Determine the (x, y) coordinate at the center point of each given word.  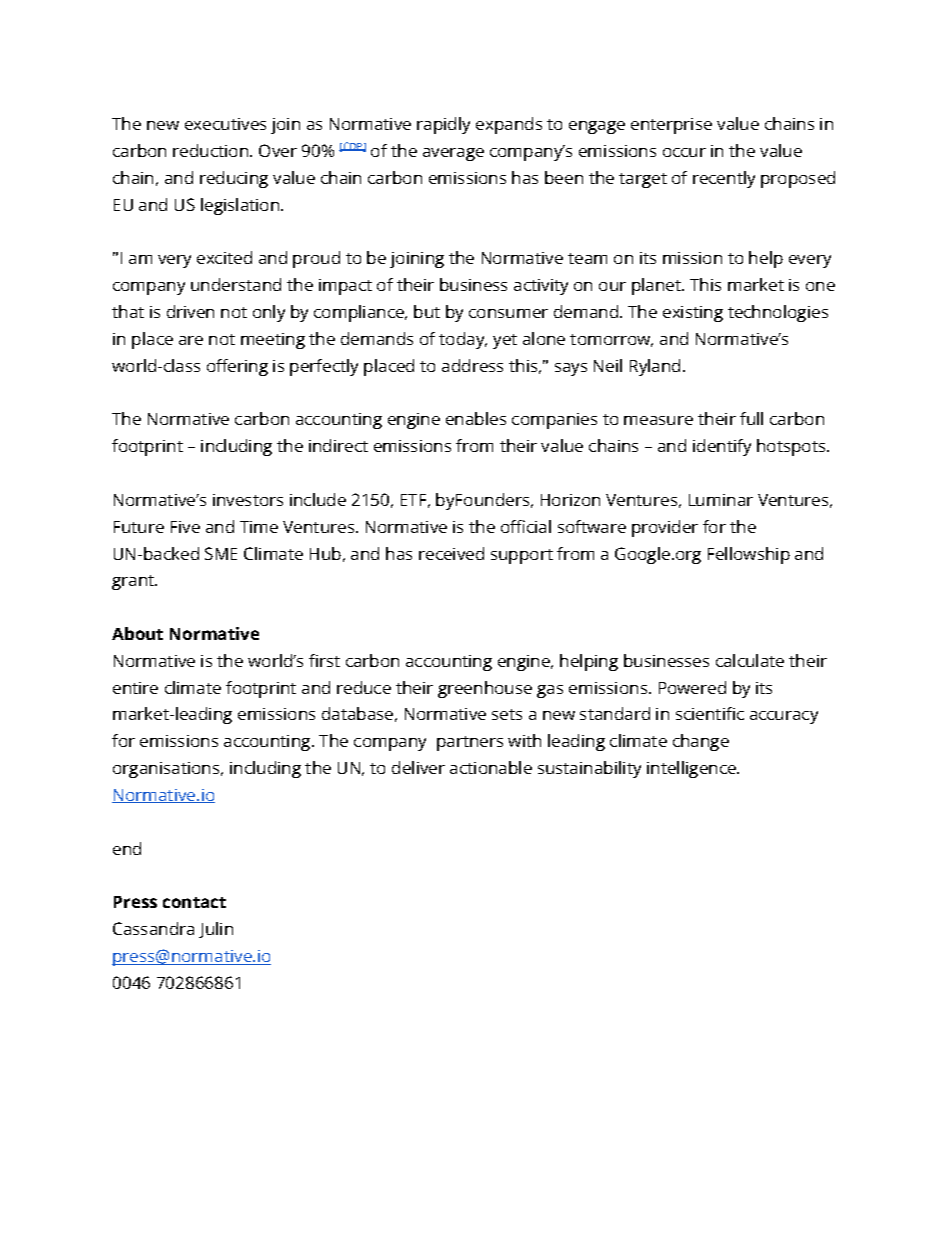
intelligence (692, 769)
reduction (210, 150)
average (453, 154)
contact (194, 902)
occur (684, 152)
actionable (491, 767)
